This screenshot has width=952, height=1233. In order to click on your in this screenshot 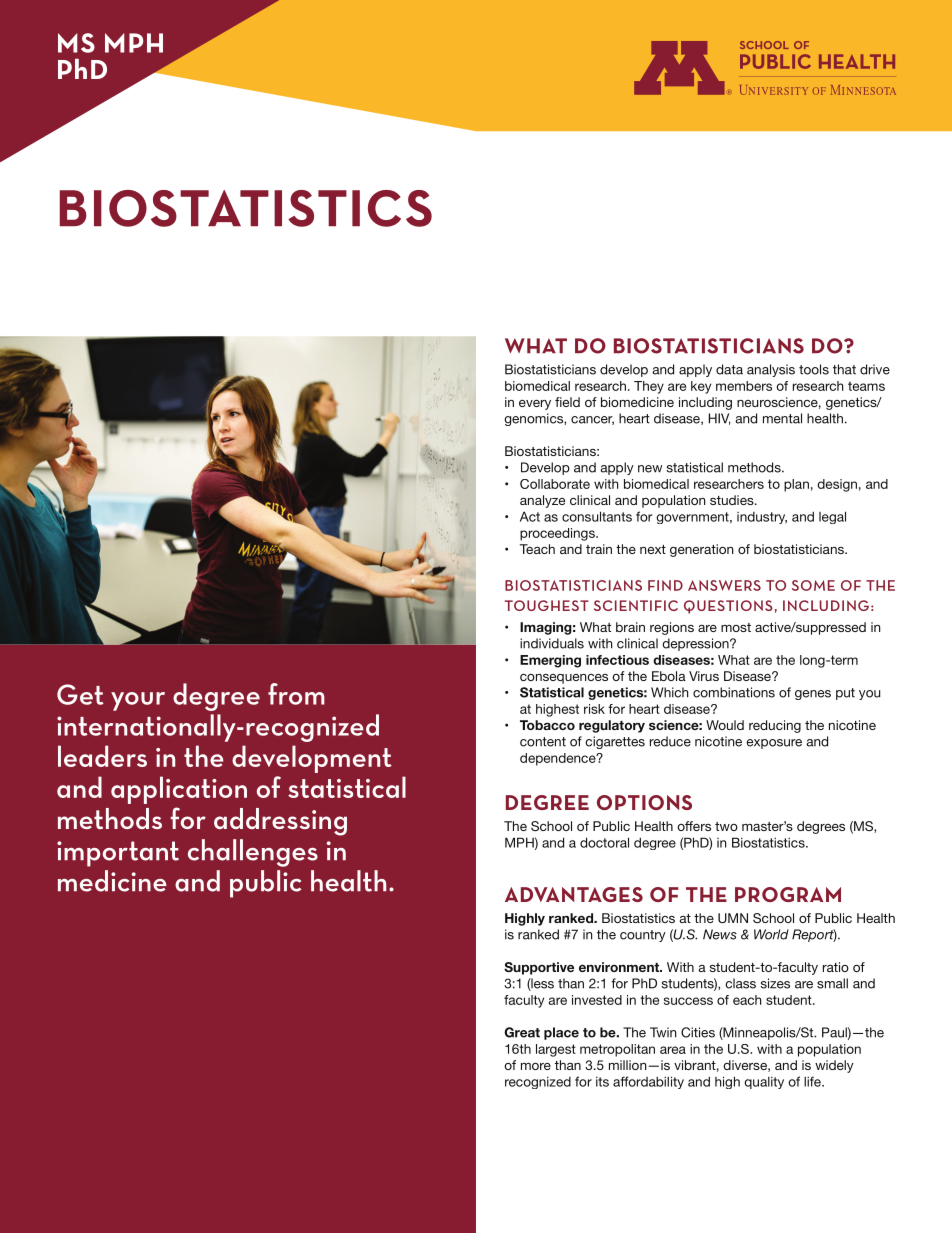, I will do `click(138, 701)`.
